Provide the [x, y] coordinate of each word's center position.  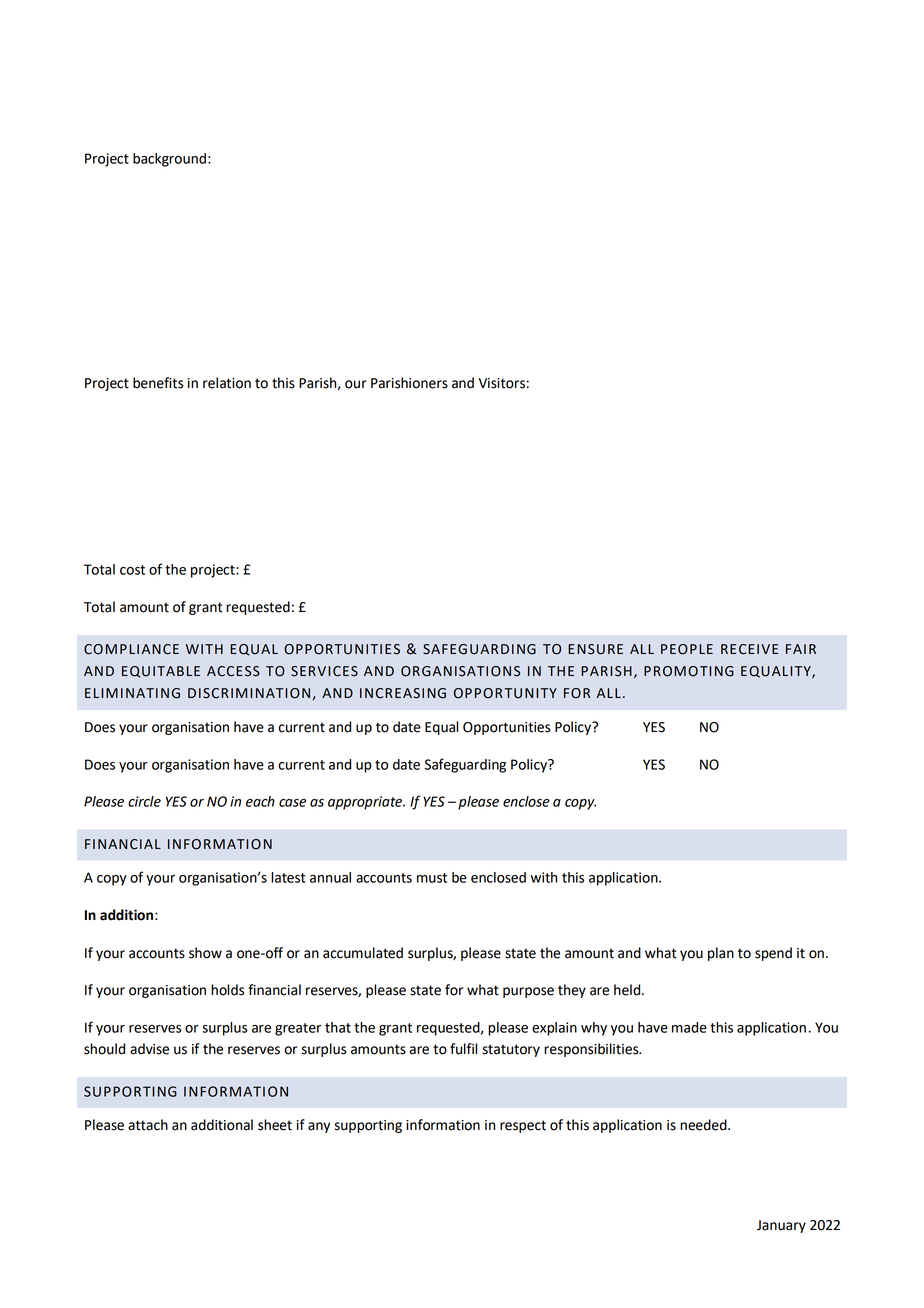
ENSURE [595, 649]
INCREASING [403, 693]
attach [148, 1125]
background [169, 160]
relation [227, 383]
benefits [158, 383]
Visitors [502, 383]
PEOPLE [687, 649]
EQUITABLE [161, 672]
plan [721, 954]
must [432, 878]
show [205, 953]
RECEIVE [749, 649]
